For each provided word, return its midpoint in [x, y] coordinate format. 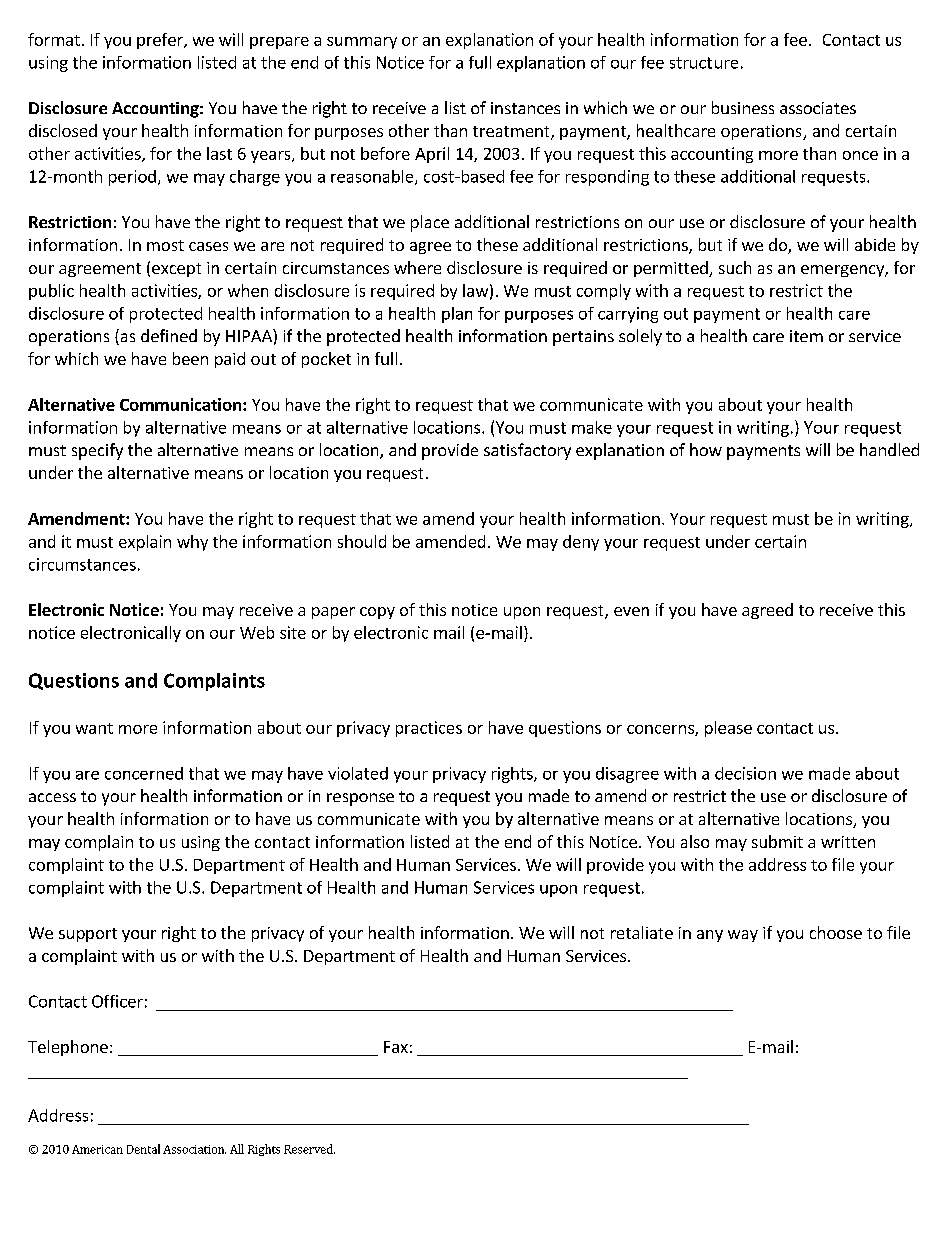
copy [377, 613]
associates [818, 108]
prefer [161, 41]
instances [525, 108]
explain [145, 543]
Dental [143, 1149]
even [631, 611]
